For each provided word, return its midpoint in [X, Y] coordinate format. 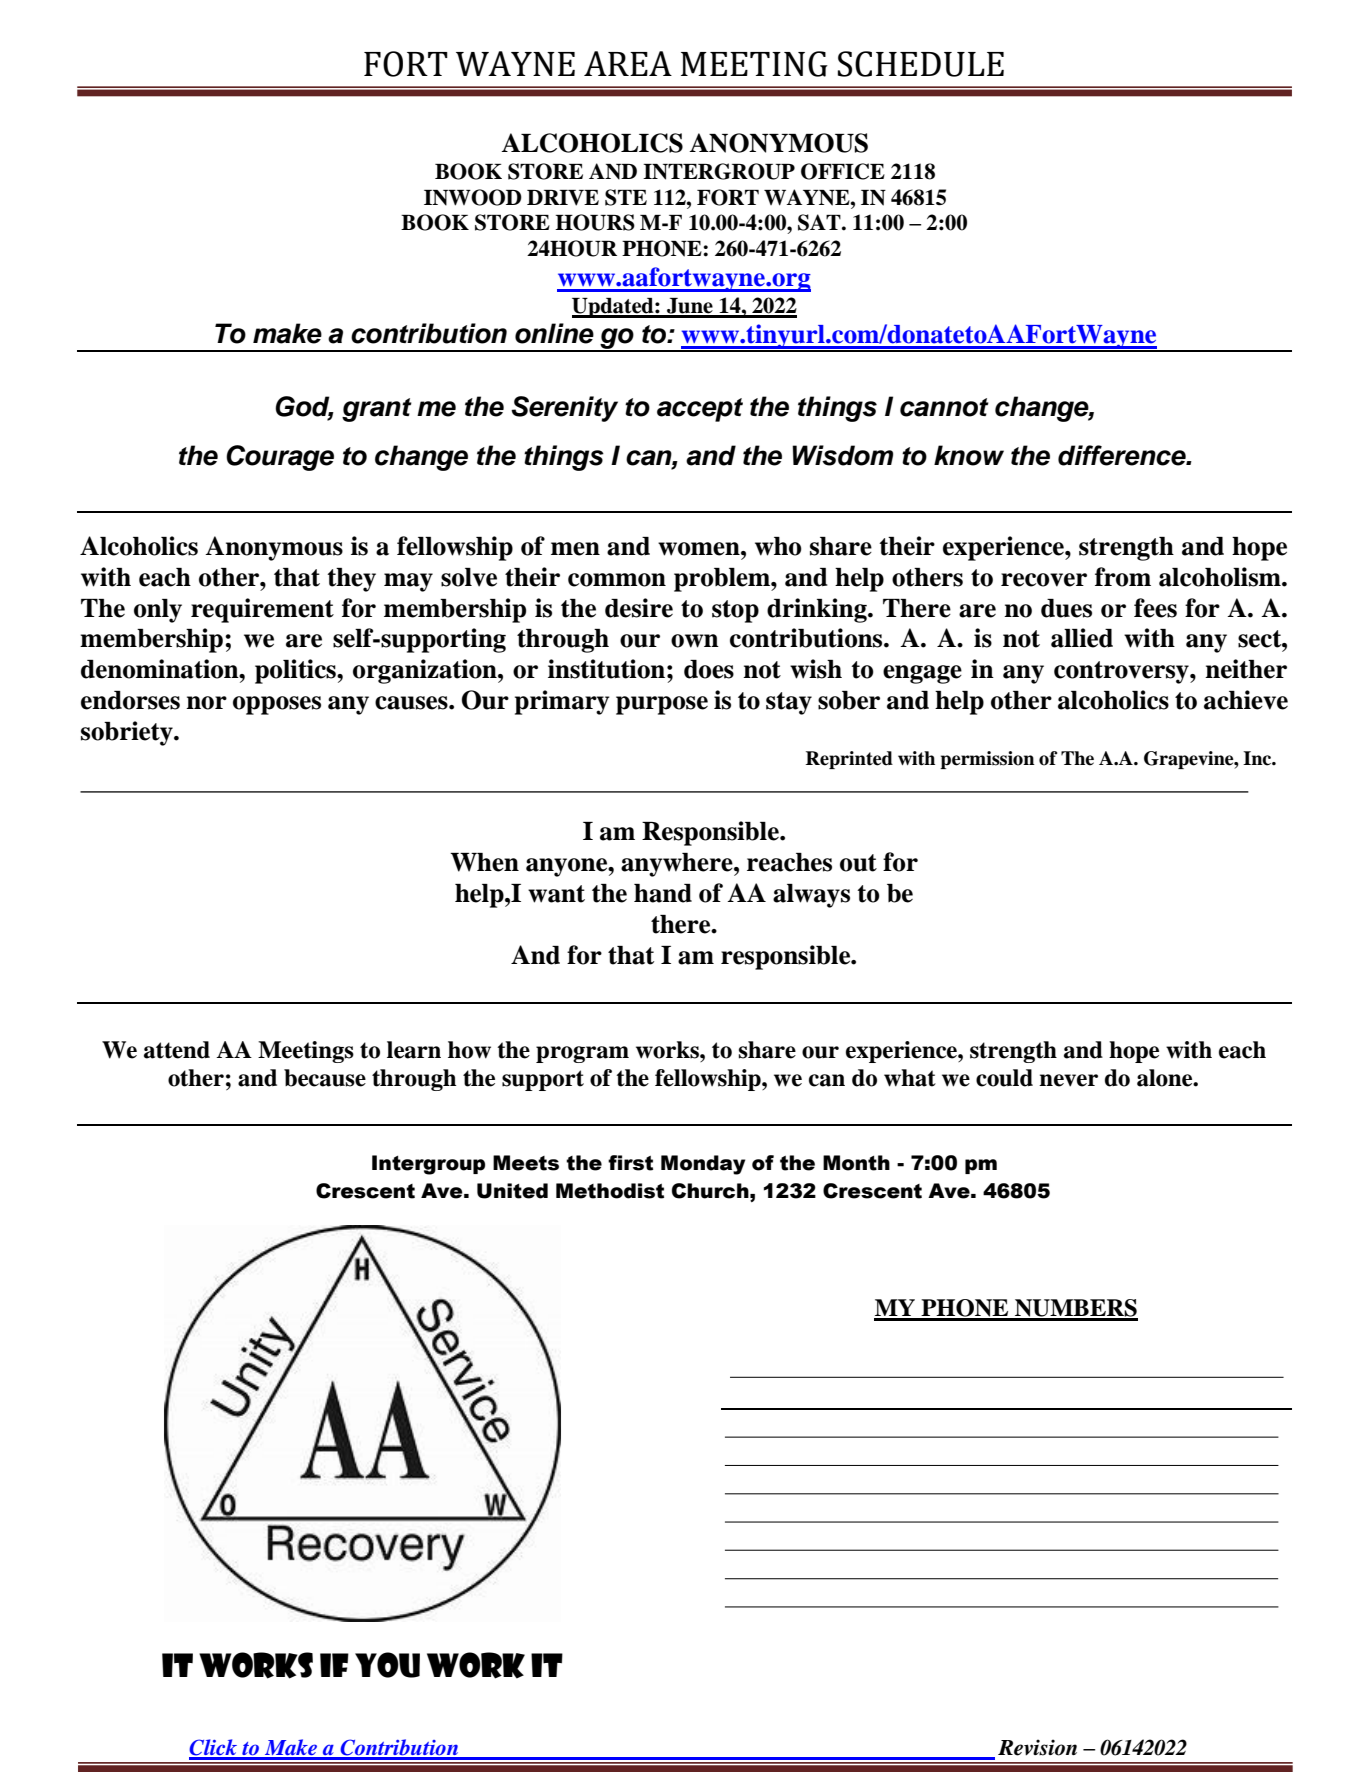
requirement [262, 610]
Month [856, 1163]
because [325, 1078]
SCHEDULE [921, 64]
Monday [703, 1165]
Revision [1037, 1747]
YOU [387, 1665]
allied [1082, 638]
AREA [628, 63]
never [1068, 1080]
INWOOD [473, 197]
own [695, 641]
